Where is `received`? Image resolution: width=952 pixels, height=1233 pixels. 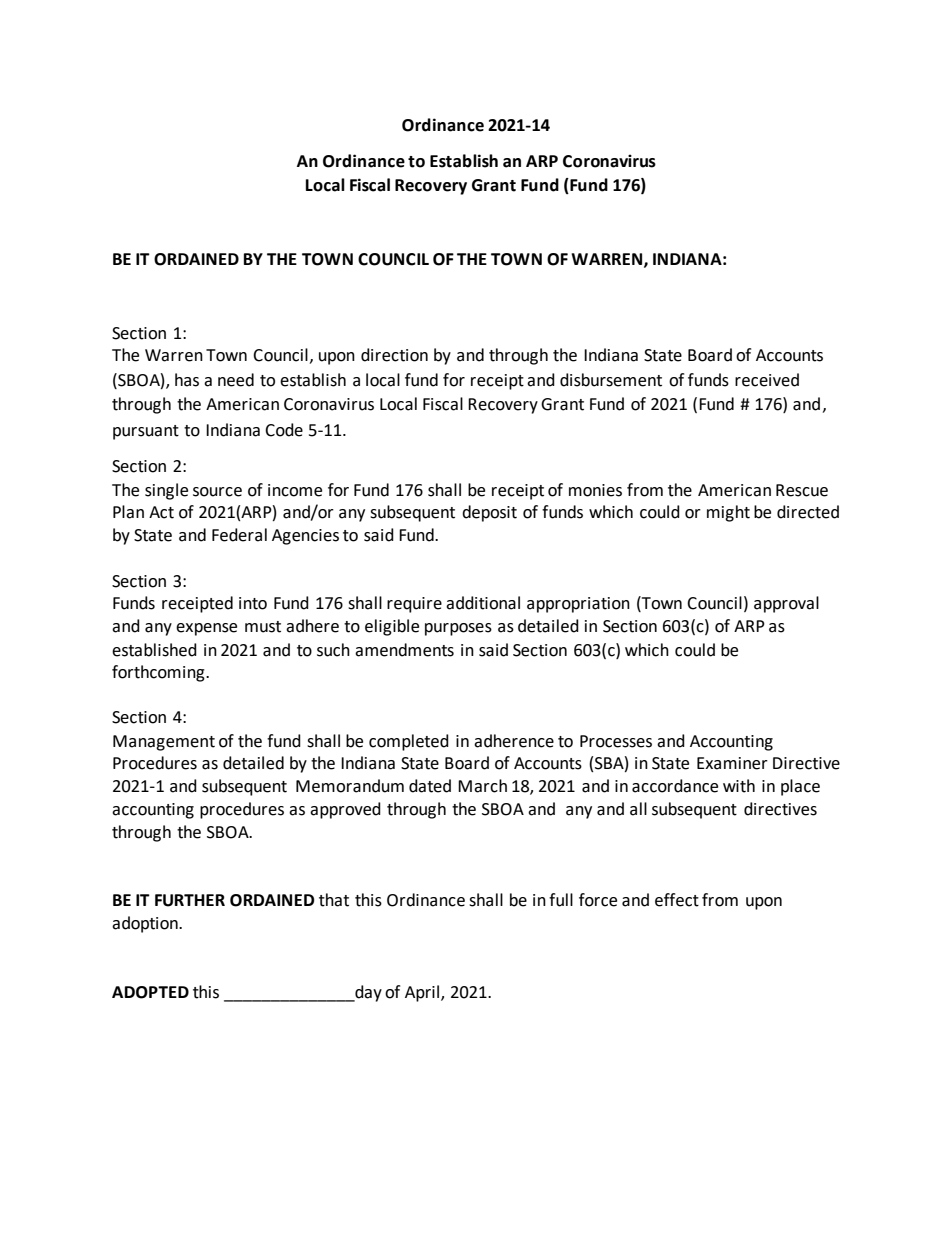 received is located at coordinates (767, 380).
